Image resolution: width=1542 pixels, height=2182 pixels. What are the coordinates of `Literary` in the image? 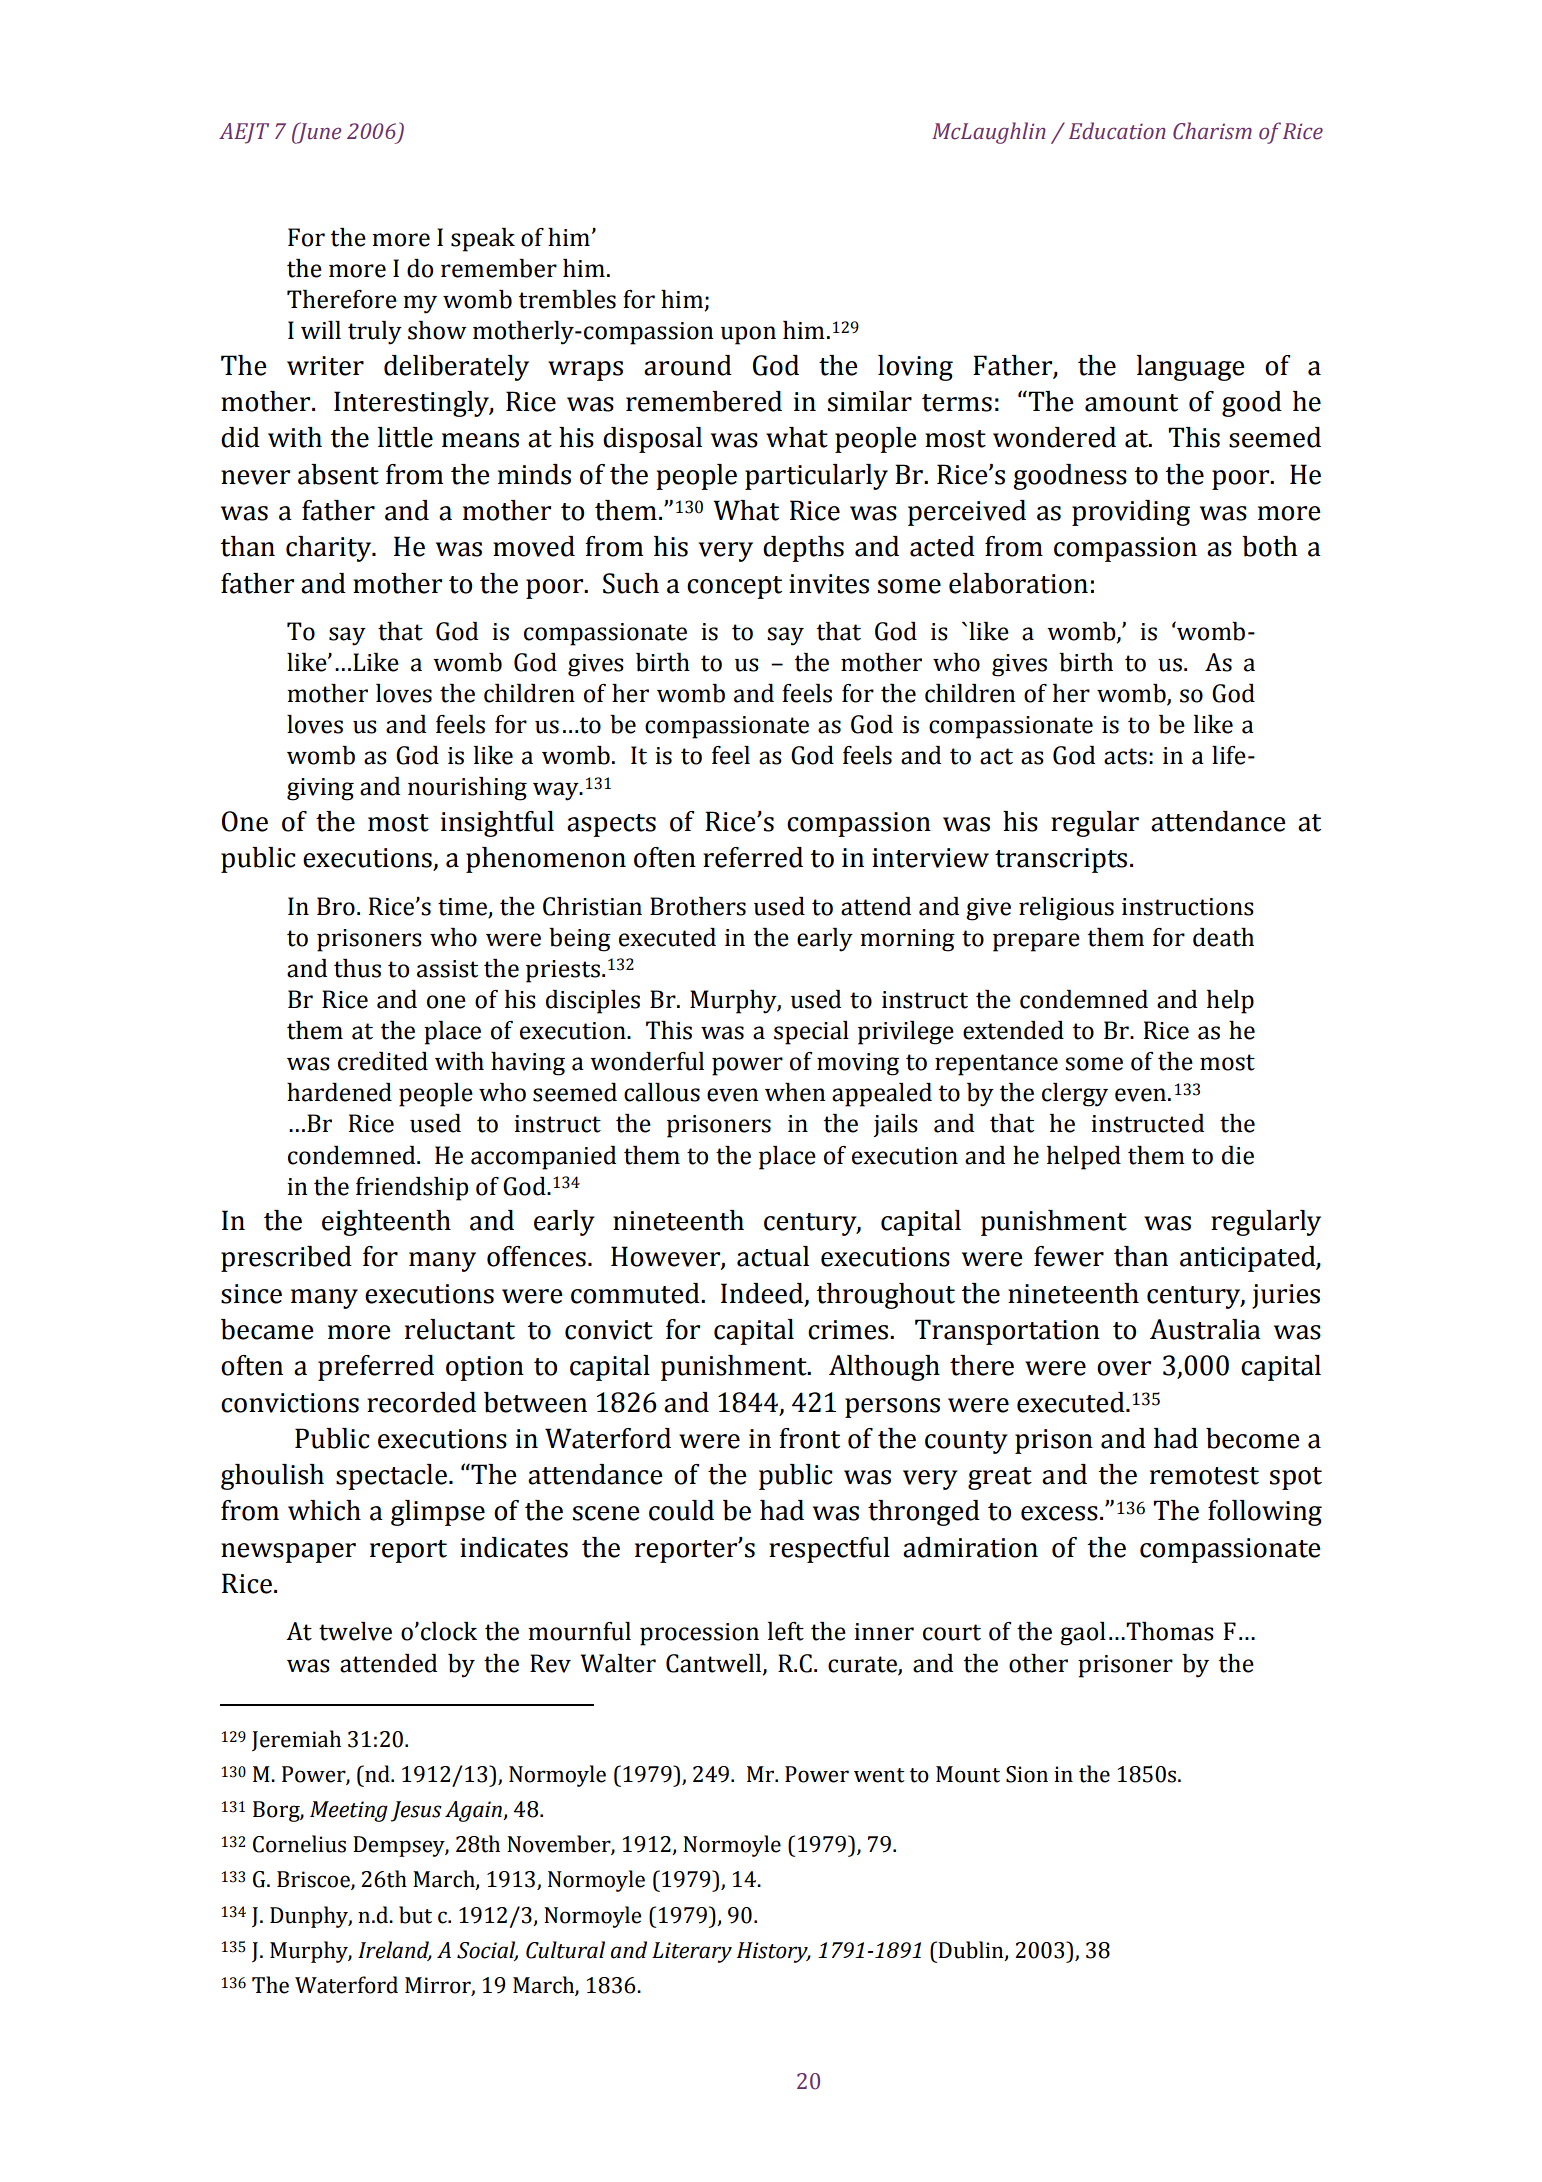 It's located at (692, 1952).
